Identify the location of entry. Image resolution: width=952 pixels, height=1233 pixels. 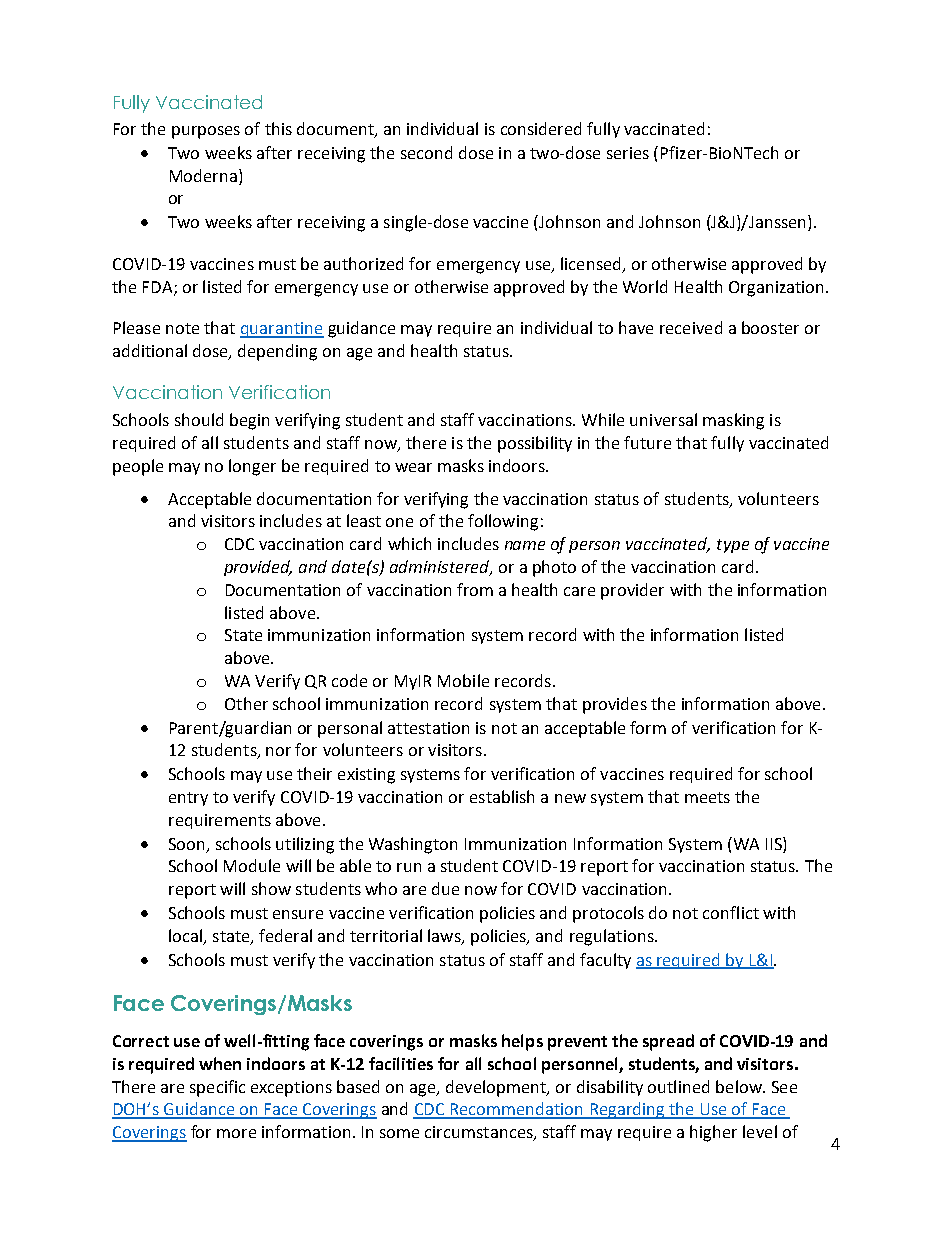
(188, 799).
